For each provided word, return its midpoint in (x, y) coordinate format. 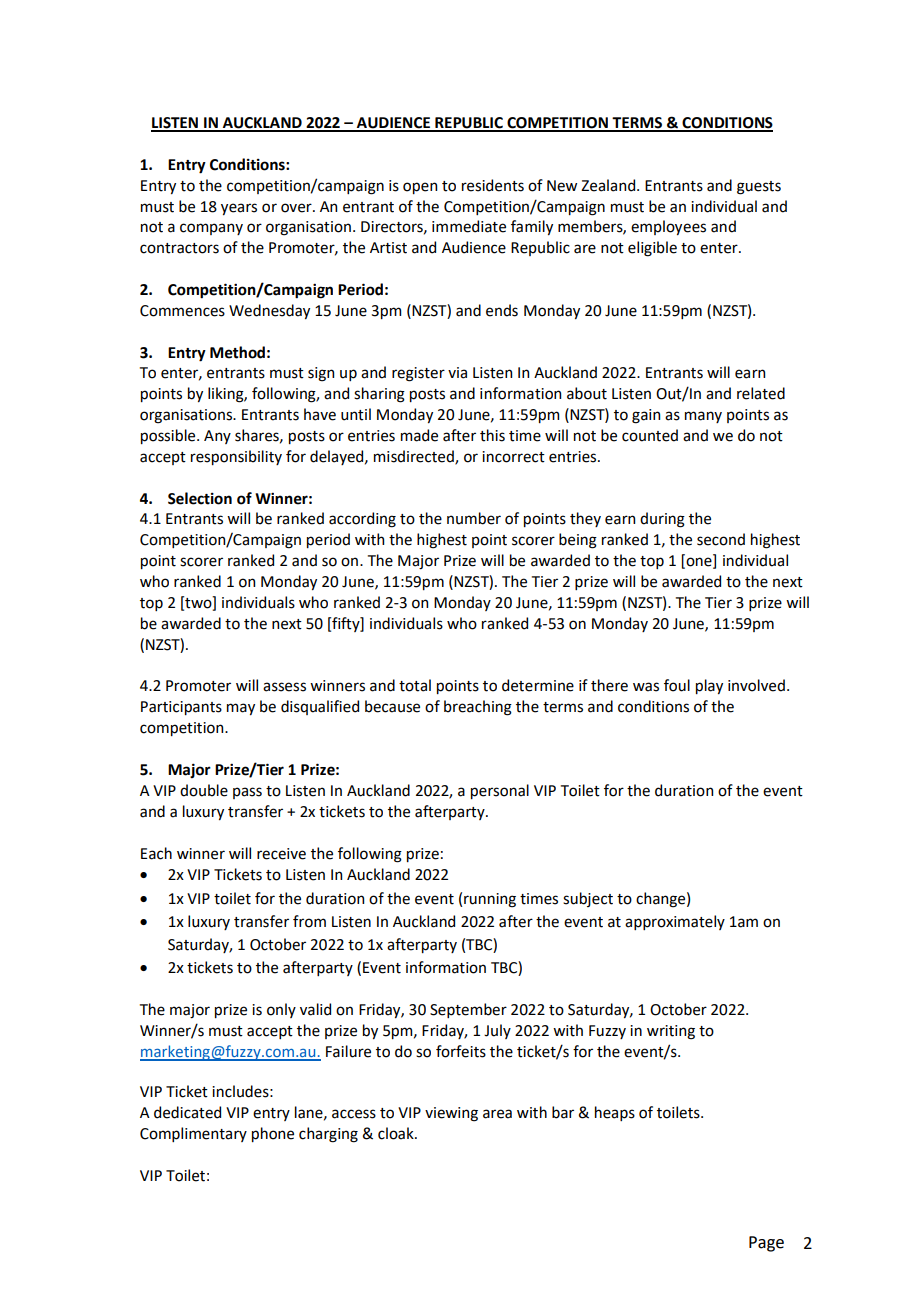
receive (281, 854)
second (721, 539)
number (474, 518)
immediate (469, 226)
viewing (451, 1114)
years (239, 209)
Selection (200, 498)
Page (766, 1244)
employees (668, 227)
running (490, 900)
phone (273, 1134)
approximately (675, 922)
